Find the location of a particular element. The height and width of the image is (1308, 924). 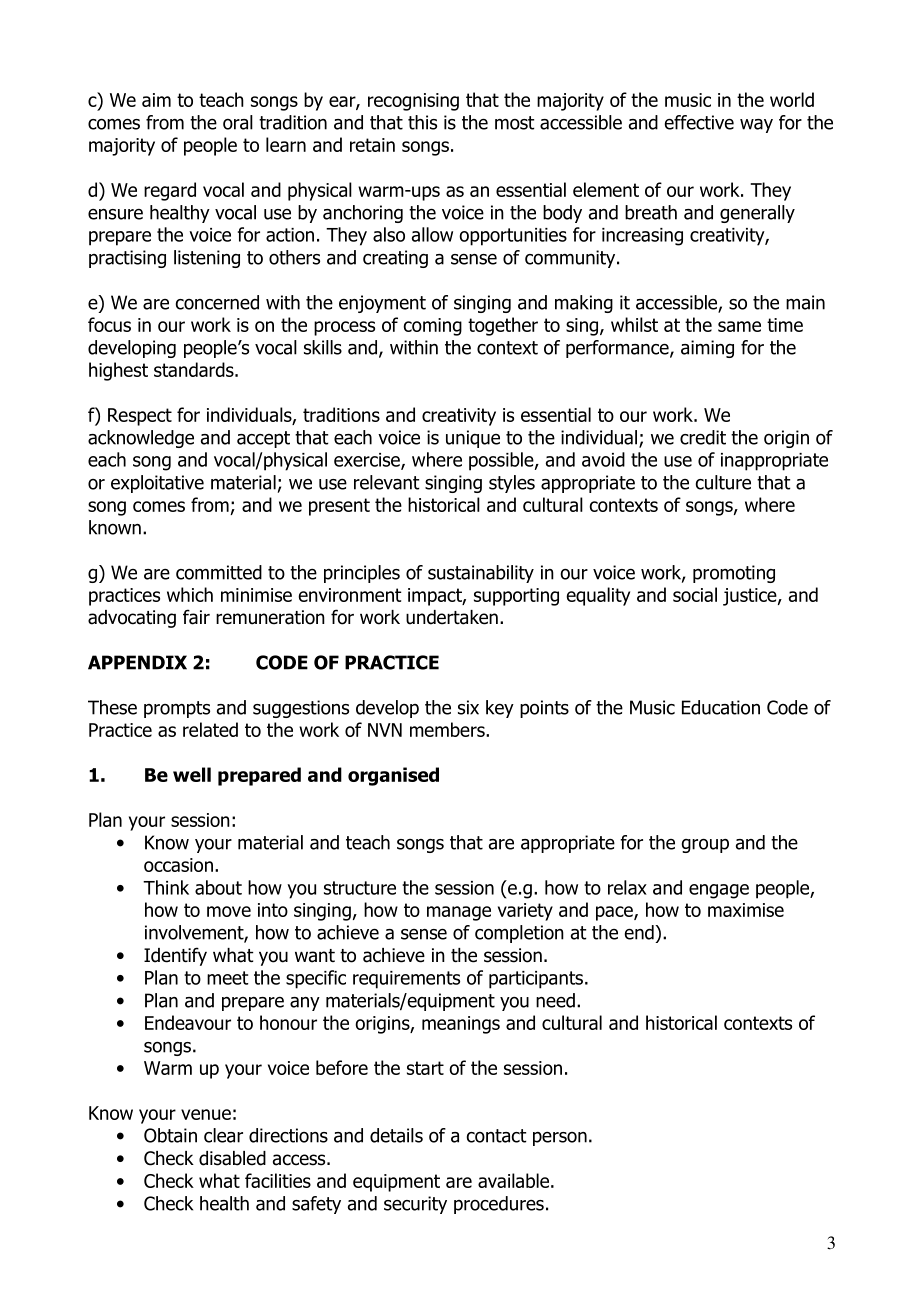

group is located at coordinates (705, 846).
